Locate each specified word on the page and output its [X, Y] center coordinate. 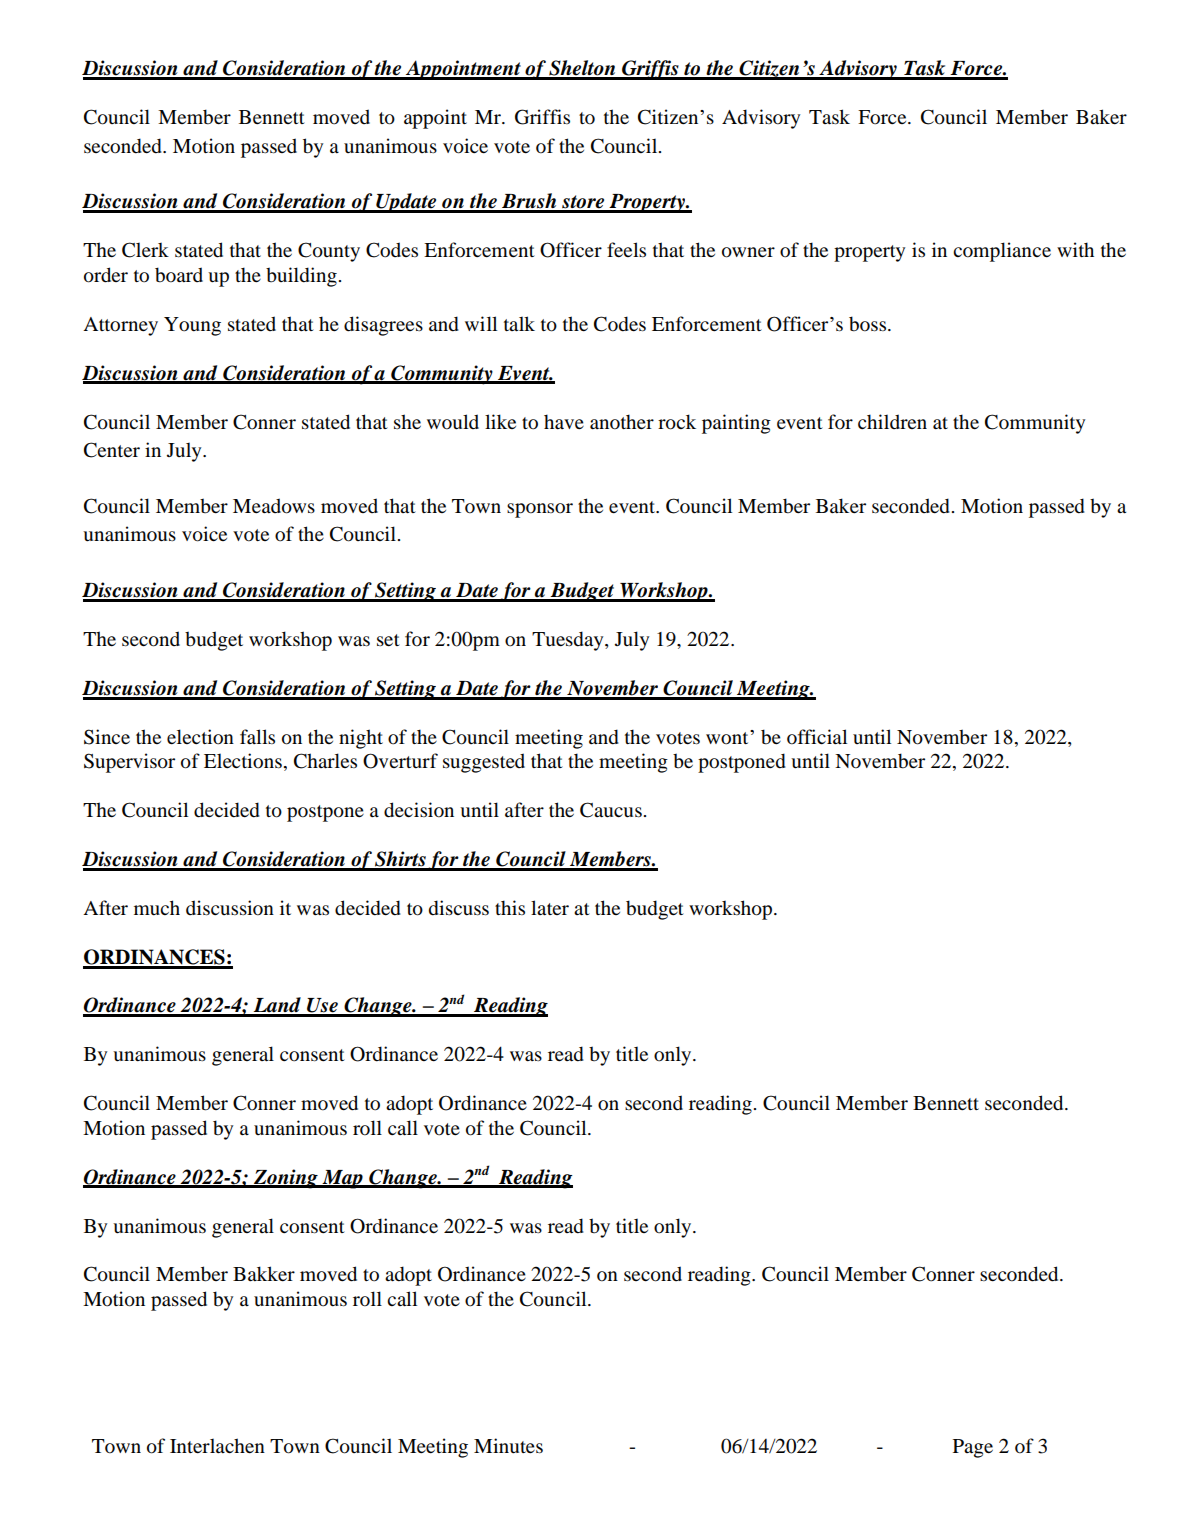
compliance [1002, 252]
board [179, 275]
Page [973, 1448]
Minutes [508, 1446]
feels [626, 250]
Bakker [264, 1274]
